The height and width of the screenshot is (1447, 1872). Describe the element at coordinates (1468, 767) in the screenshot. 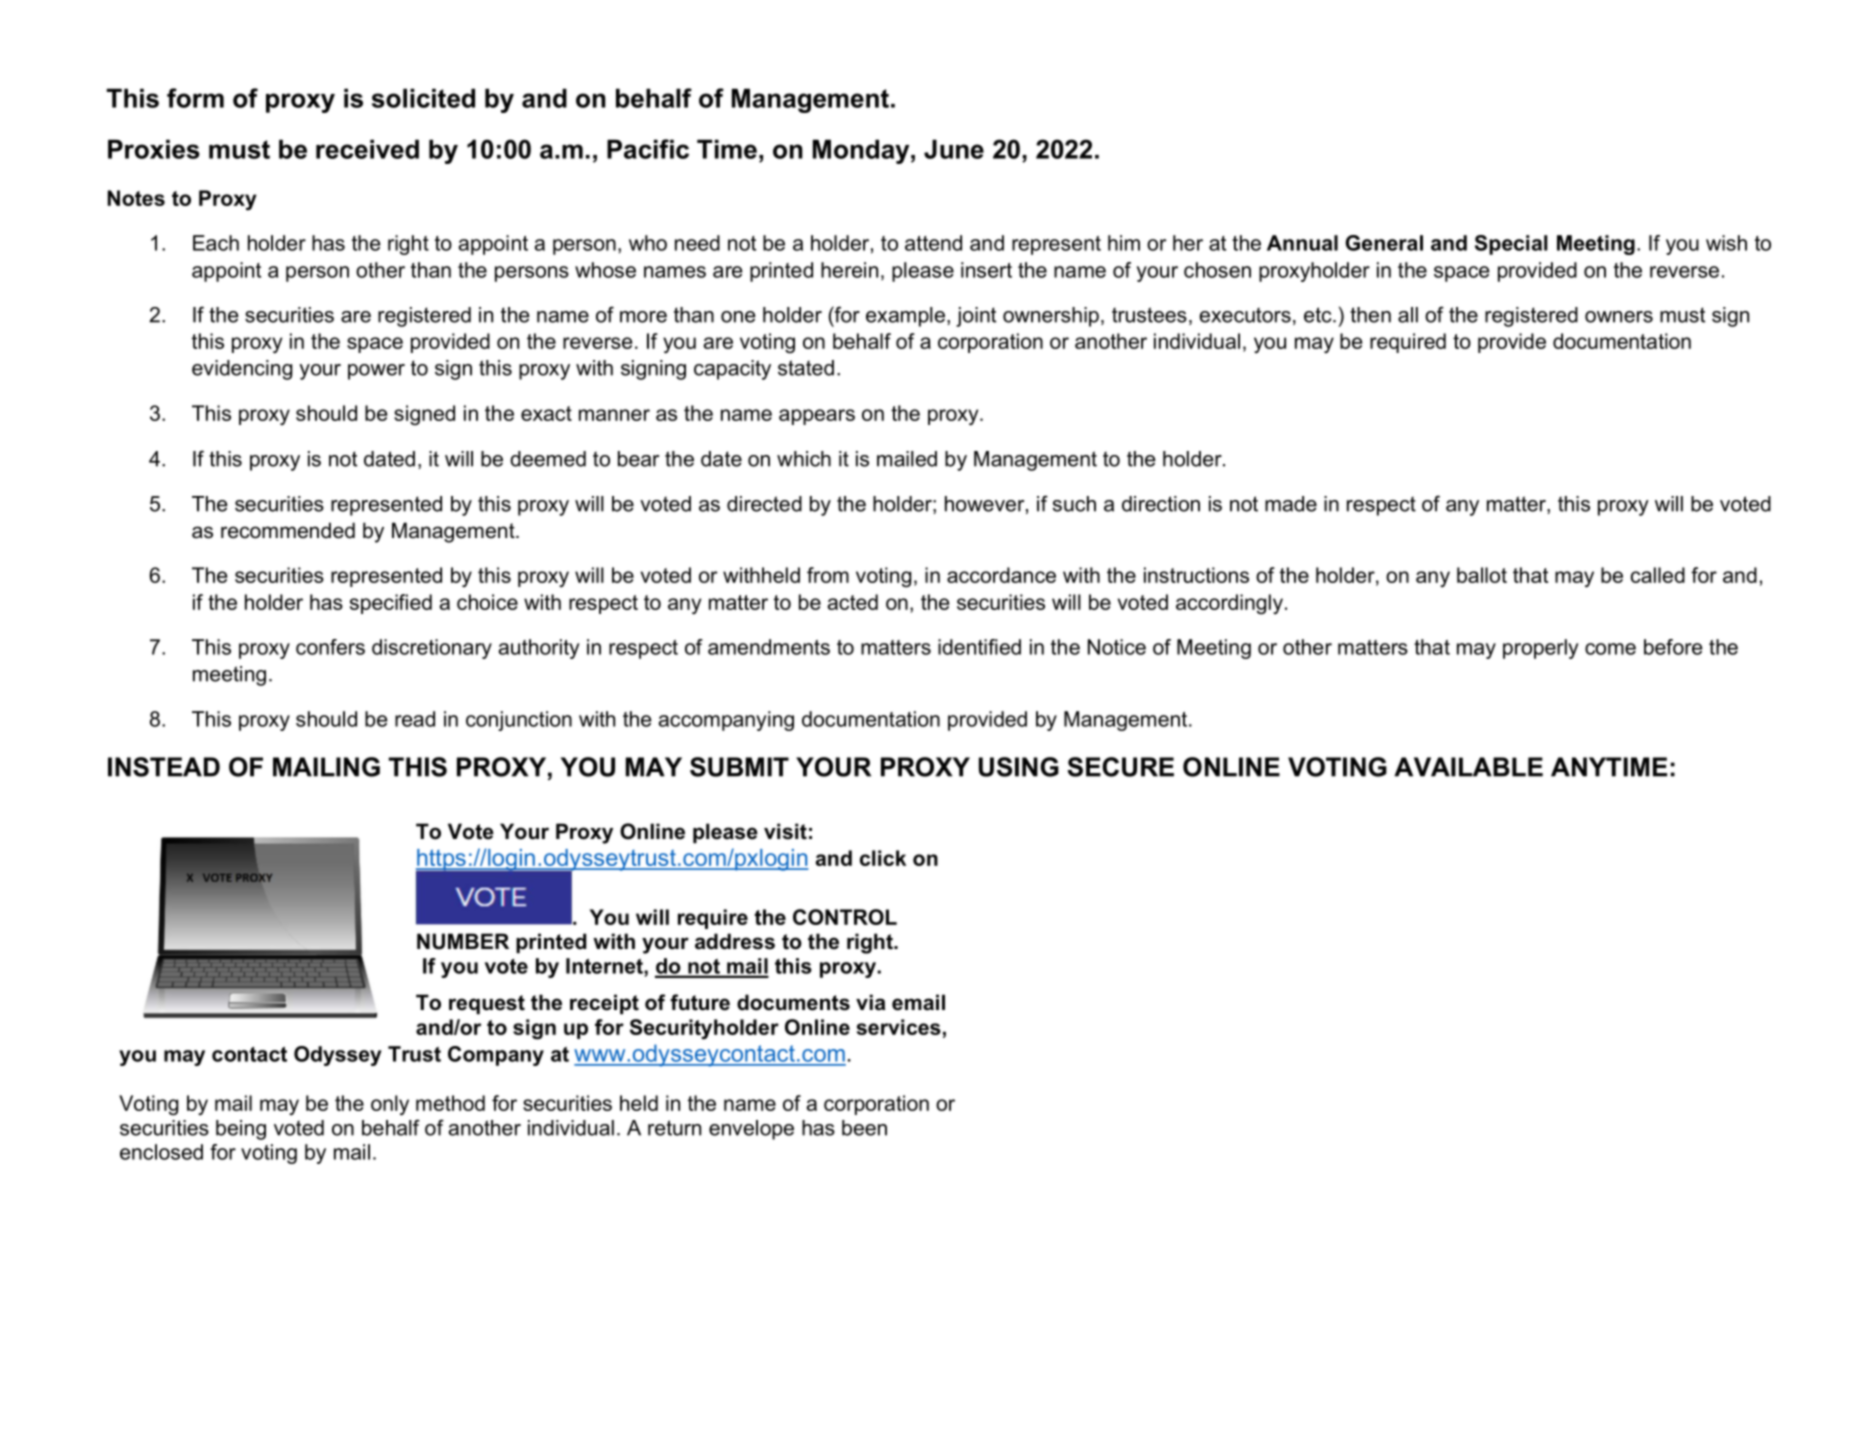

I see `AVAILABLE` at that location.
